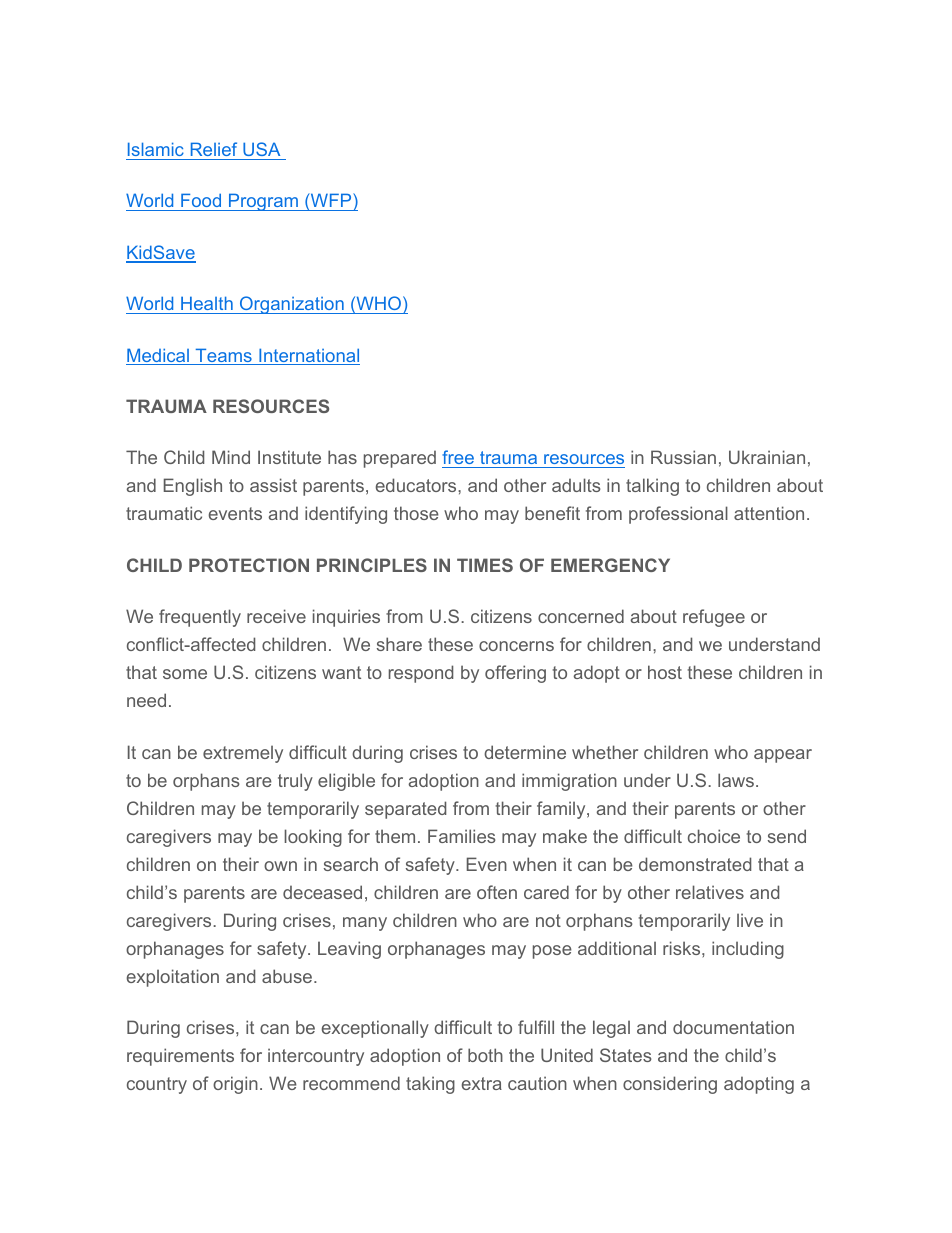  I want to click on Russian, so click(683, 457).
